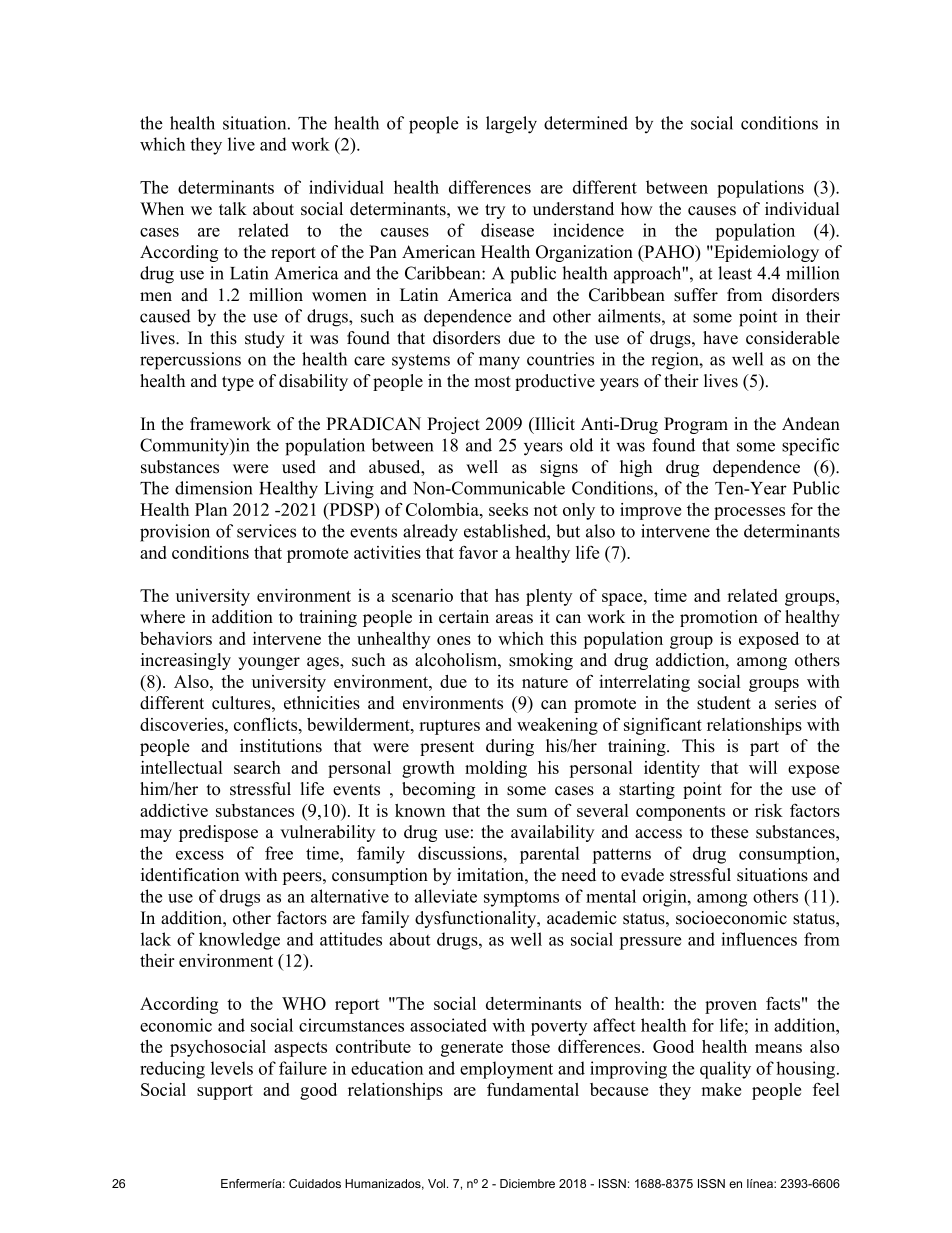 Image resolution: width=952 pixels, height=1233 pixels. I want to click on molding, so click(496, 769).
